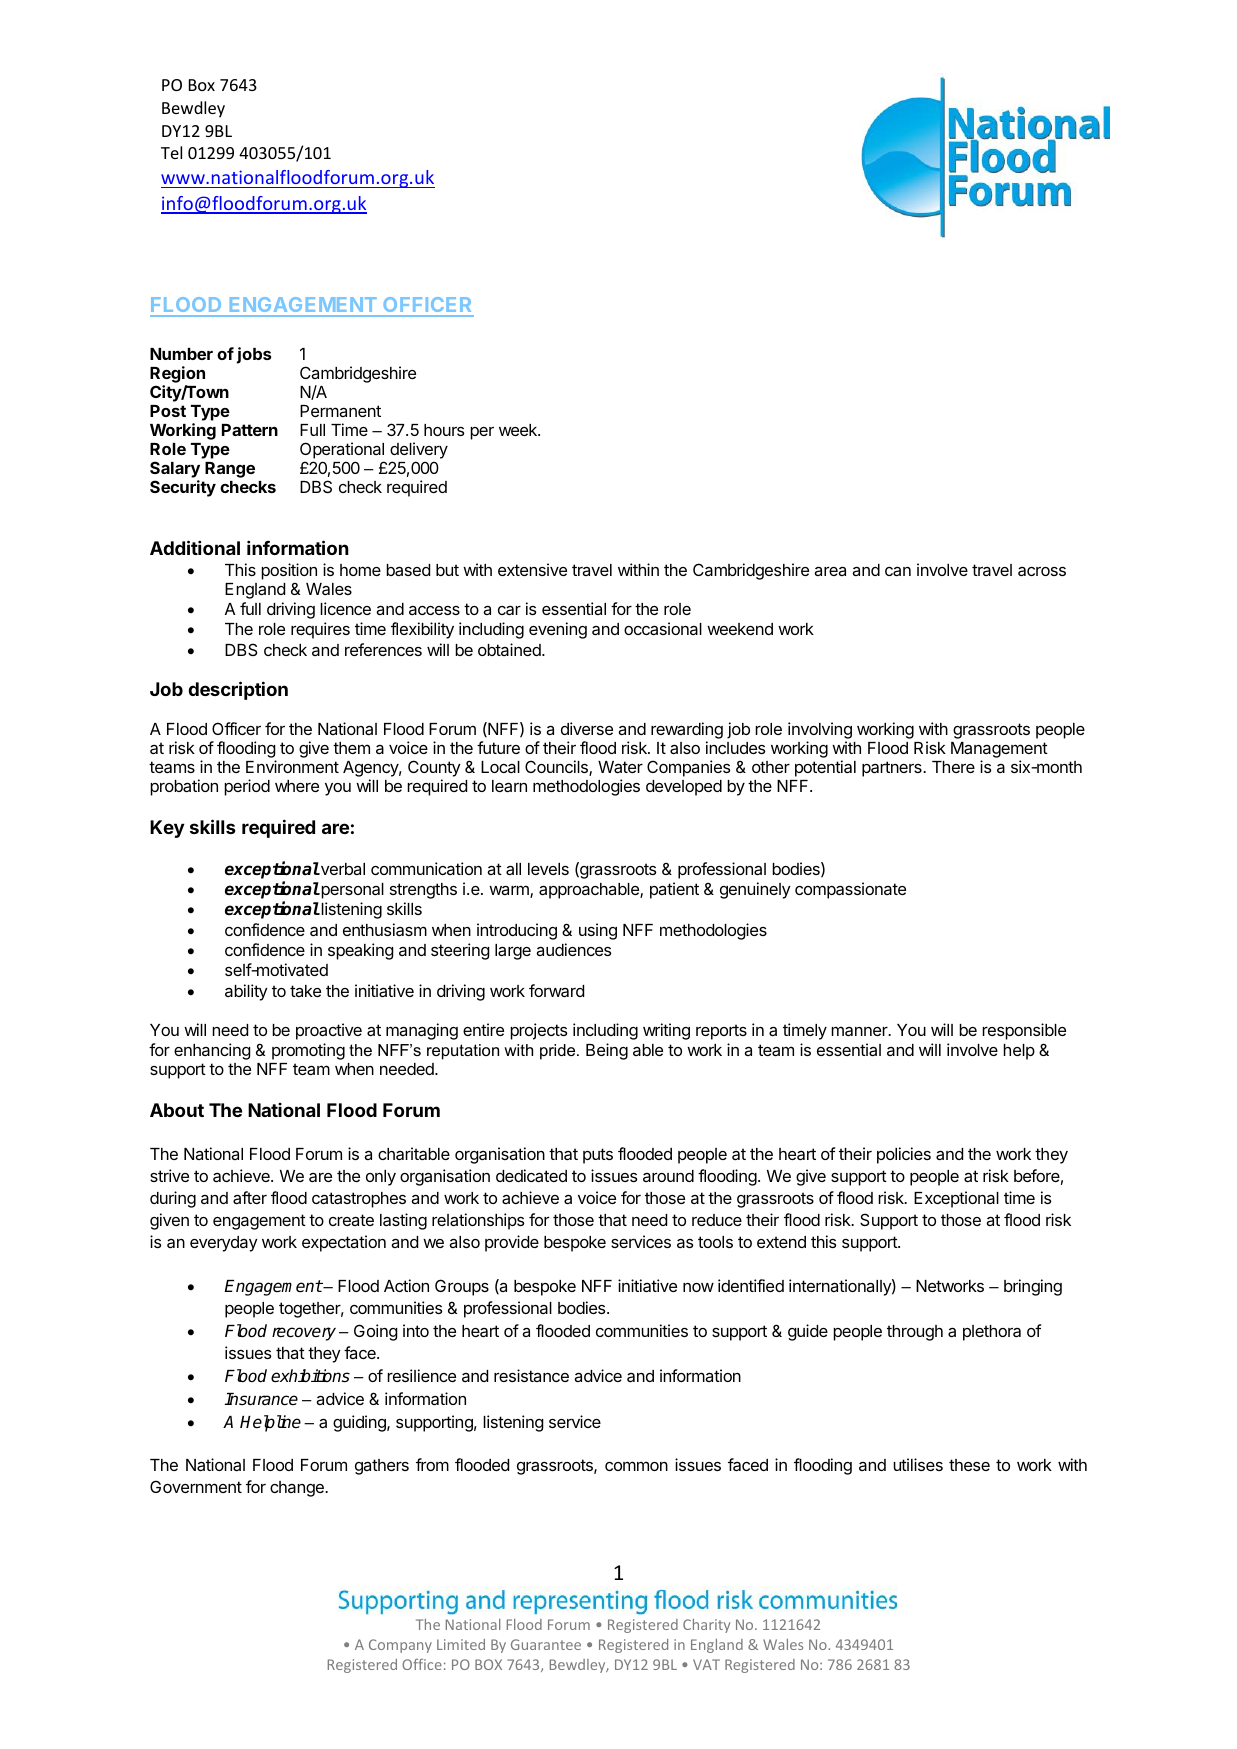 This screenshot has height=1749, width=1237. Describe the element at coordinates (444, 430) in the screenshot. I see `hours` at that location.
